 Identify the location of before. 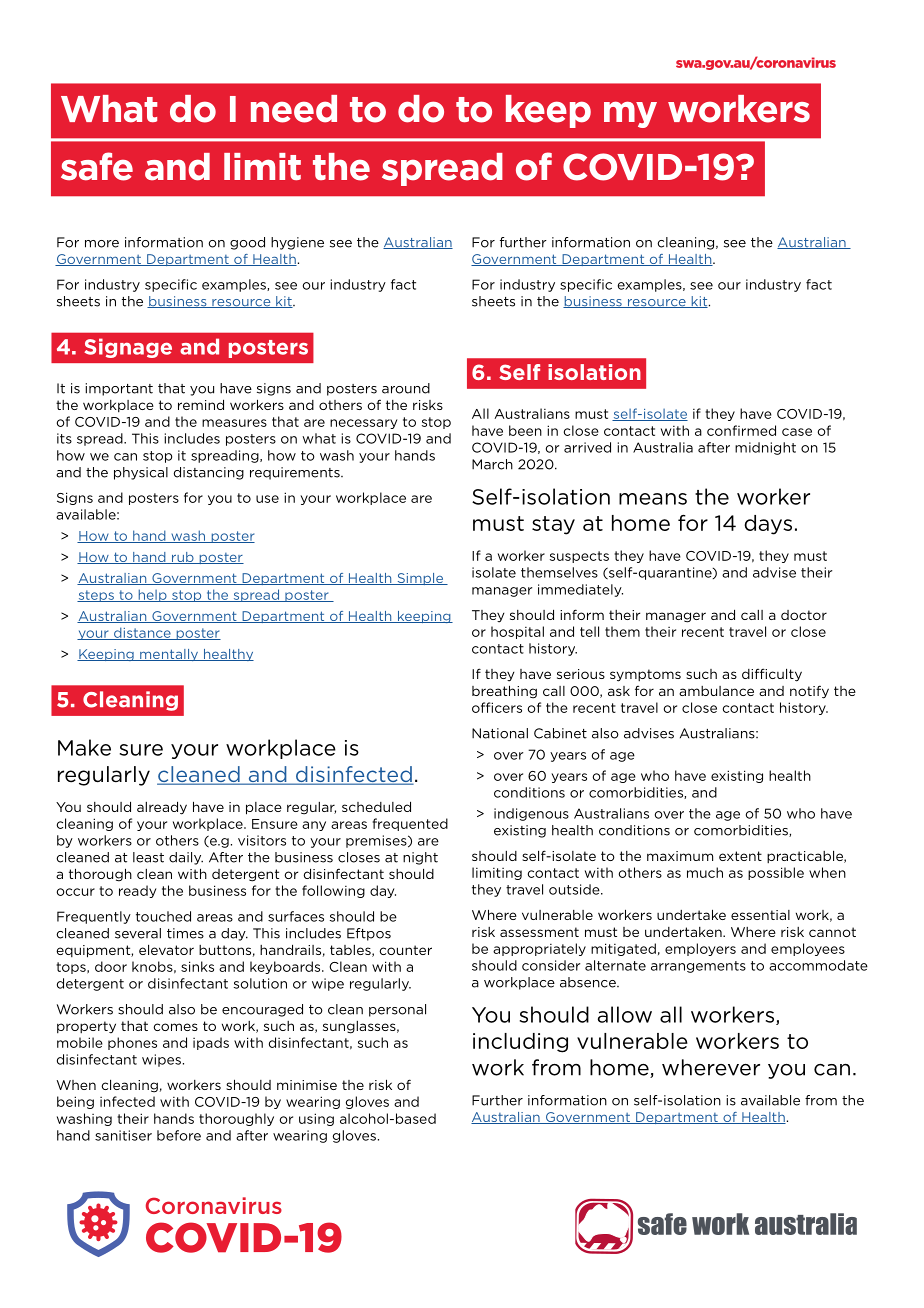
(179, 1135).
